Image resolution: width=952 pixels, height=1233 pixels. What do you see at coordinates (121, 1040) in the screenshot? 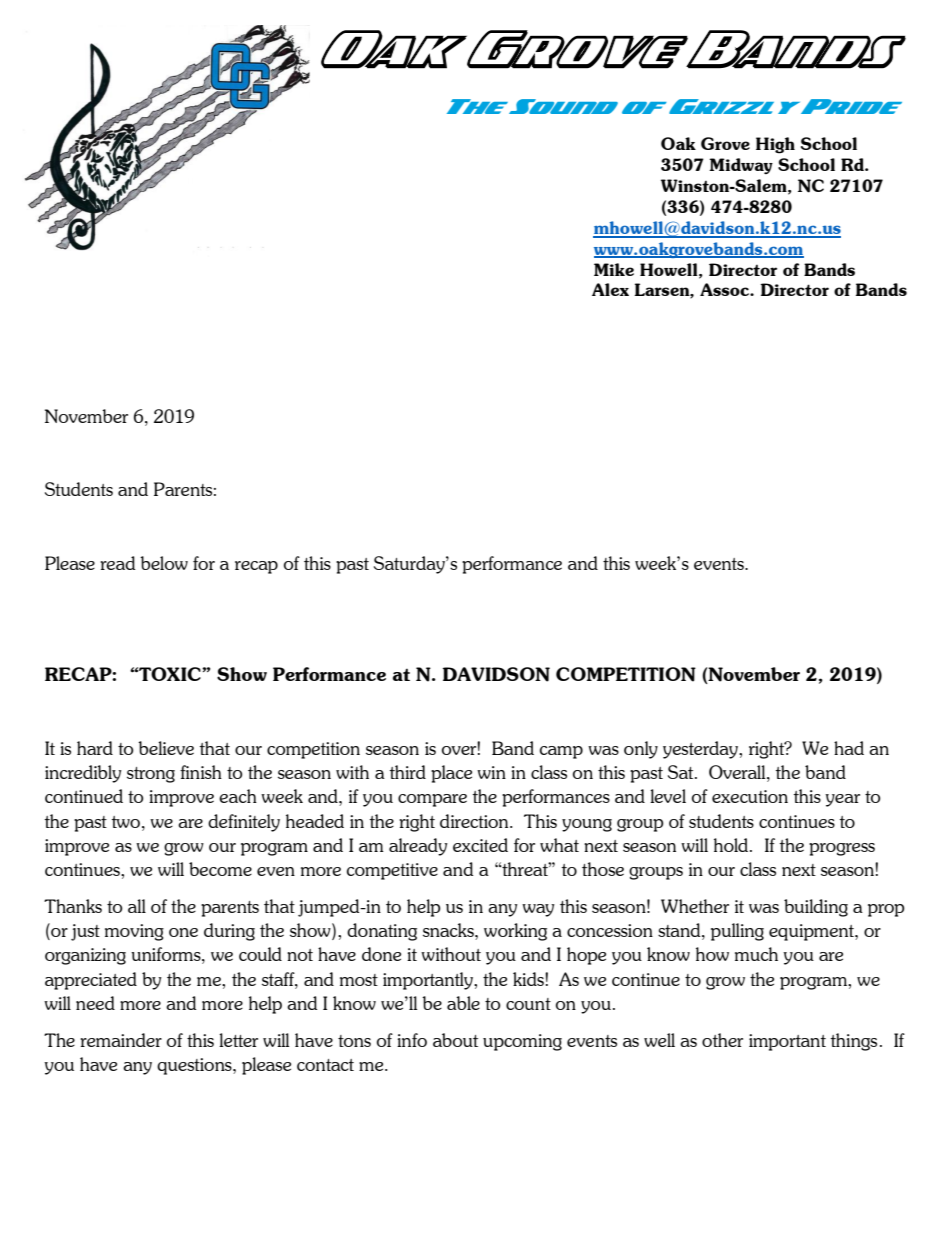
I see `remainder` at bounding box center [121, 1040].
